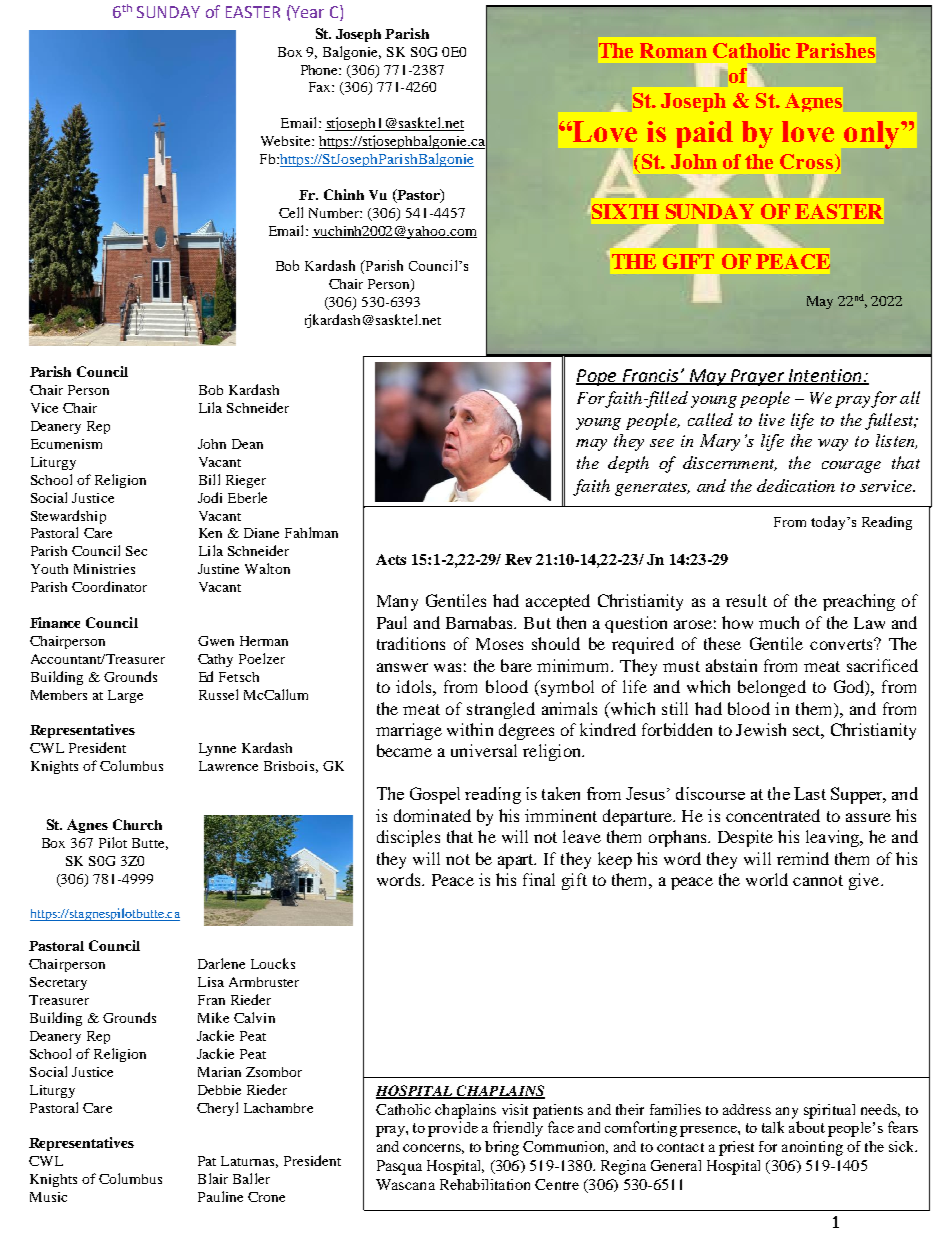 This page has width=952, height=1233. Describe the element at coordinates (779, 622) in the page. I see `much` at that location.
